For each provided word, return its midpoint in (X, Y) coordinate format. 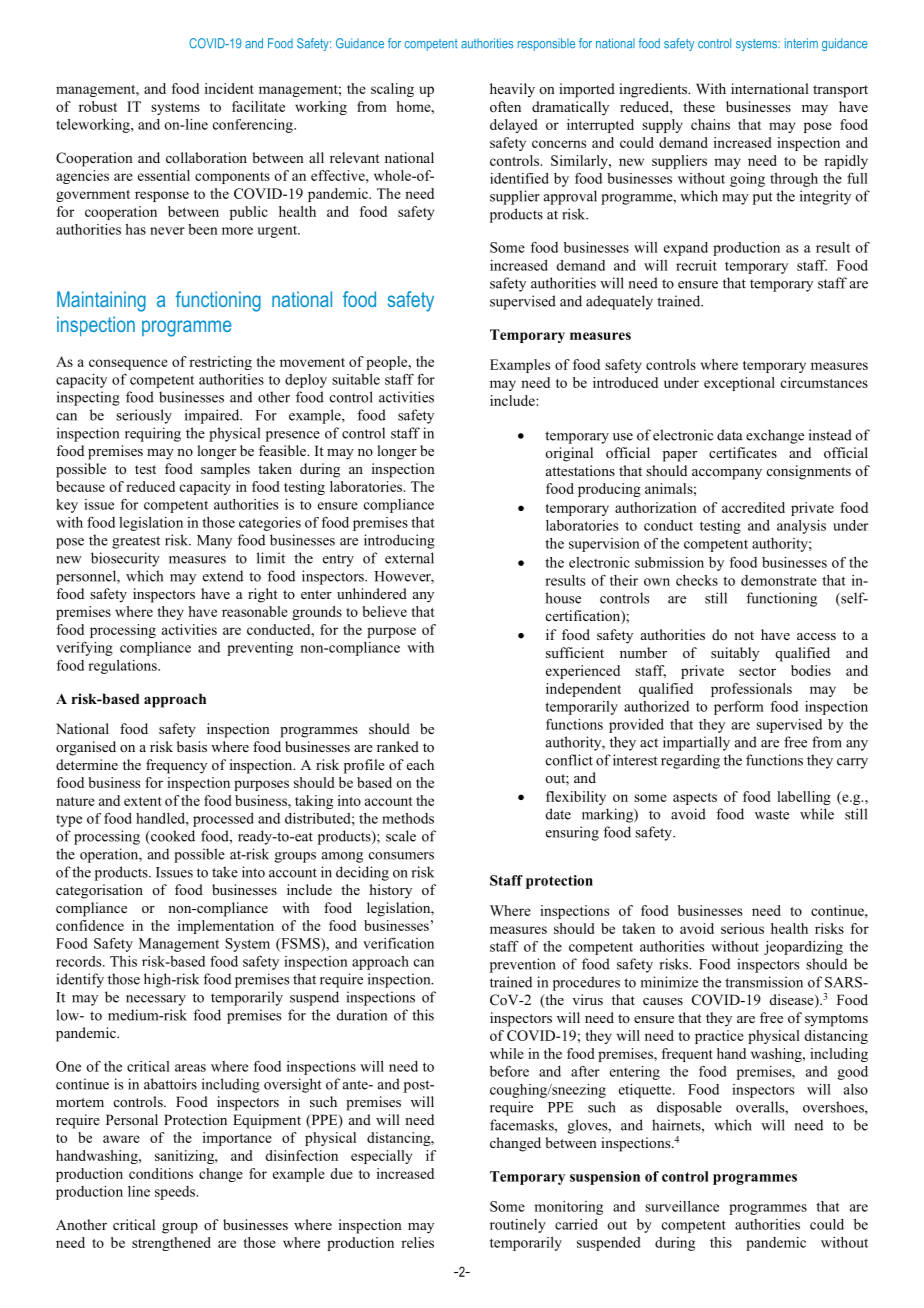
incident (229, 88)
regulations (123, 667)
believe (384, 611)
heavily (512, 90)
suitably (735, 654)
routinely (518, 1226)
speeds (176, 1193)
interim (801, 43)
